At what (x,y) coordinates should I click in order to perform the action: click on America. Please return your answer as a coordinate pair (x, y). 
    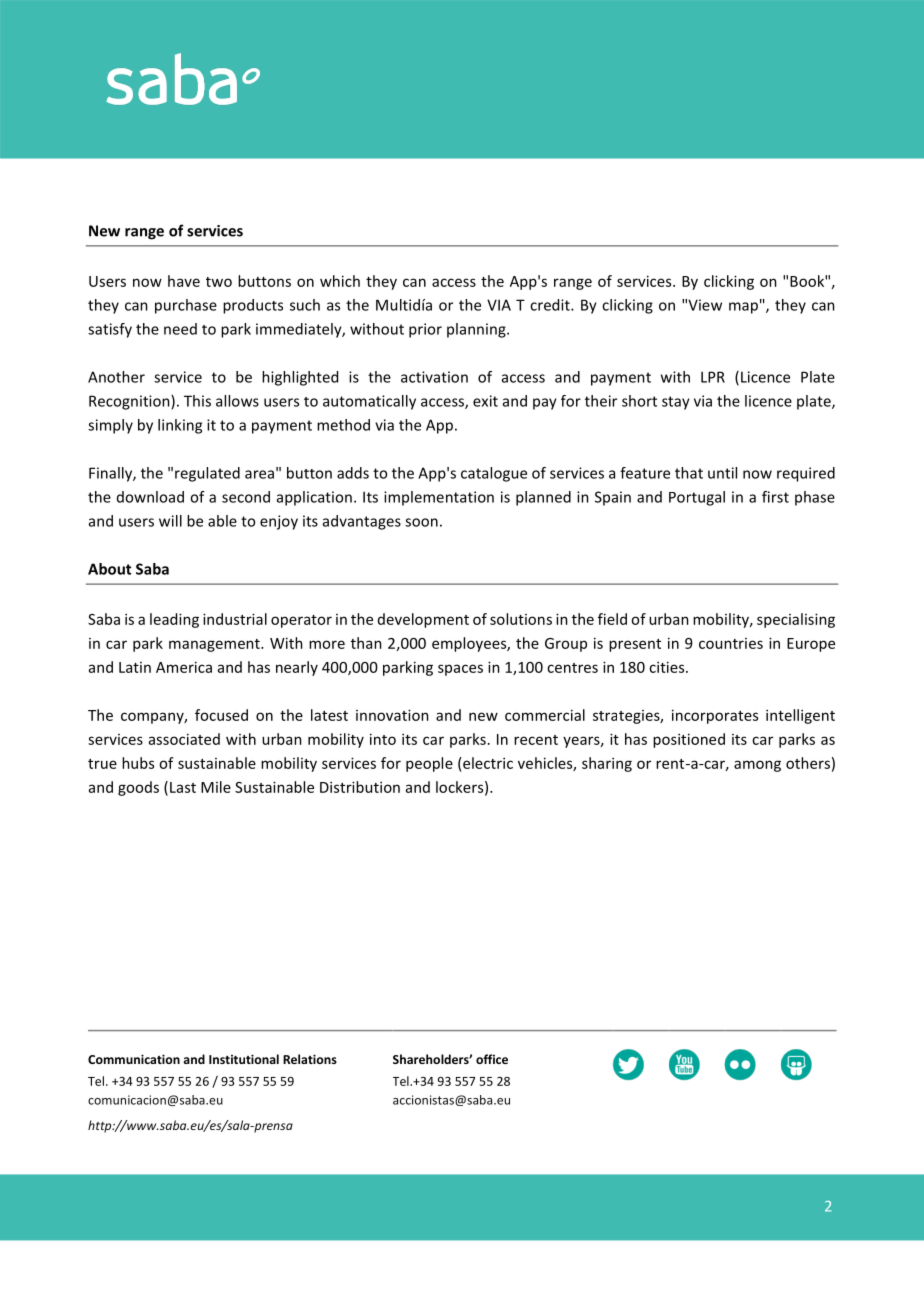
    Looking at the image, I should click on (184, 667).
